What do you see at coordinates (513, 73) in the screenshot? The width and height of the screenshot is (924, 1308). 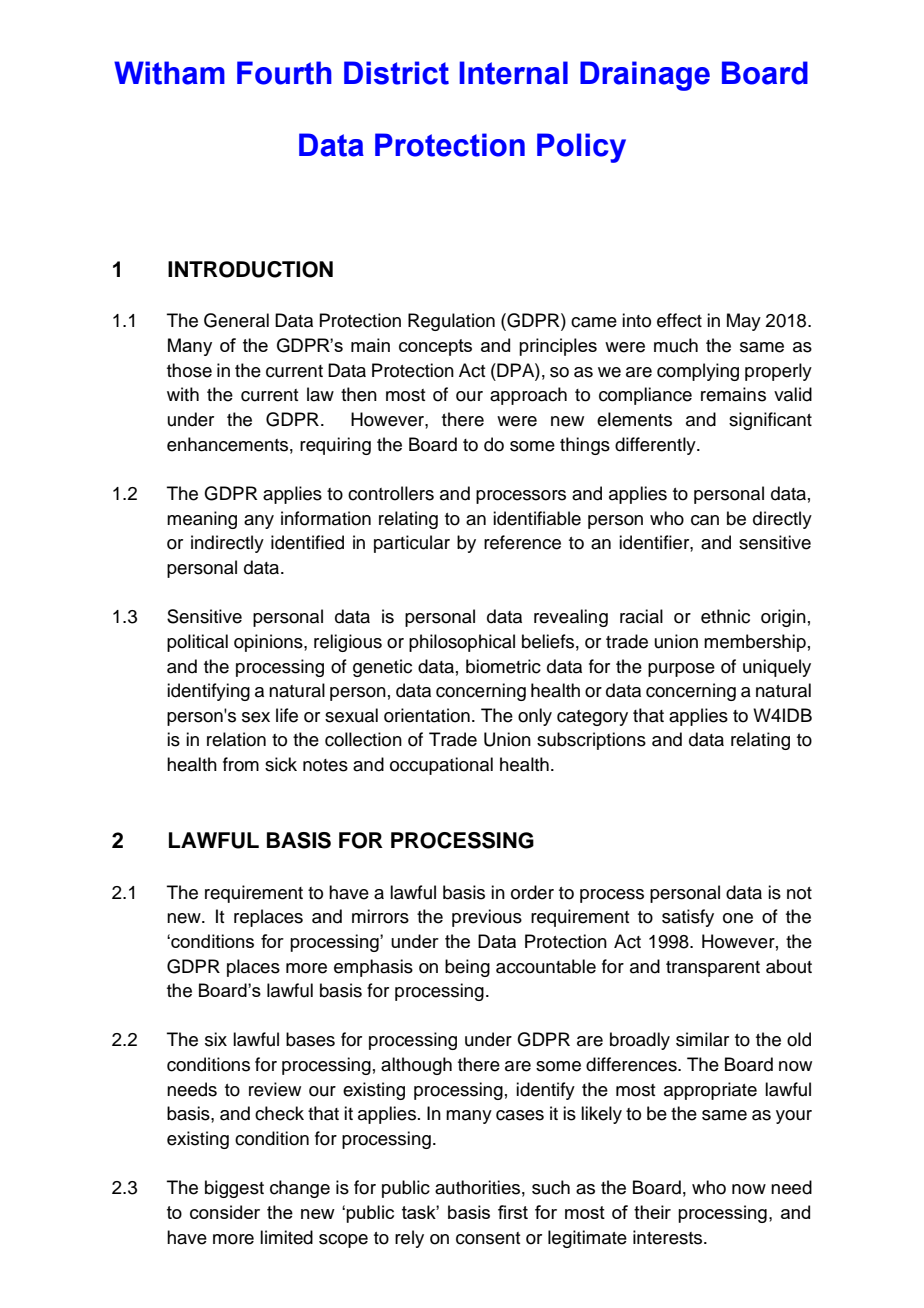 I see `Internal` at bounding box center [513, 73].
